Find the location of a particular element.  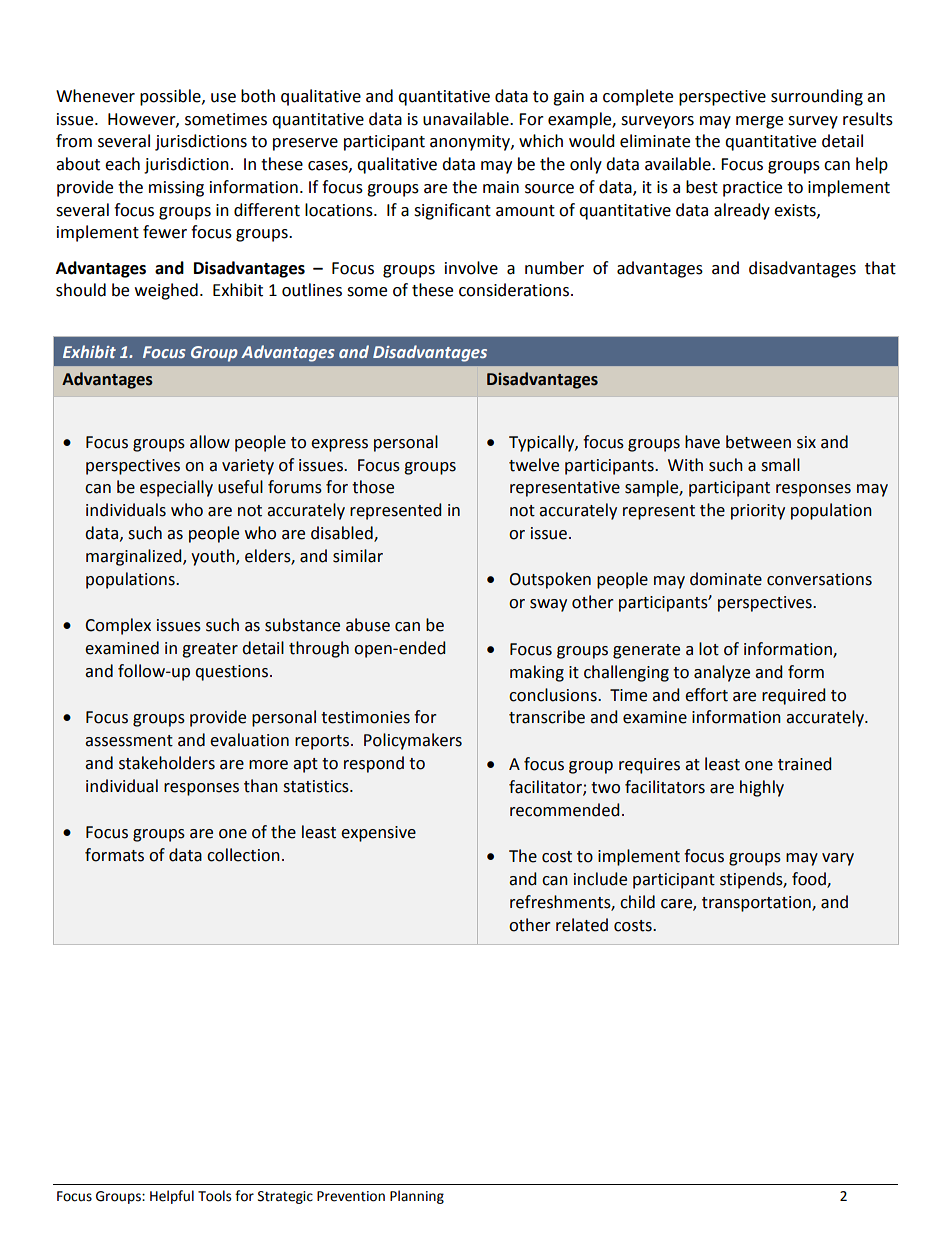

expensive is located at coordinates (378, 834).
